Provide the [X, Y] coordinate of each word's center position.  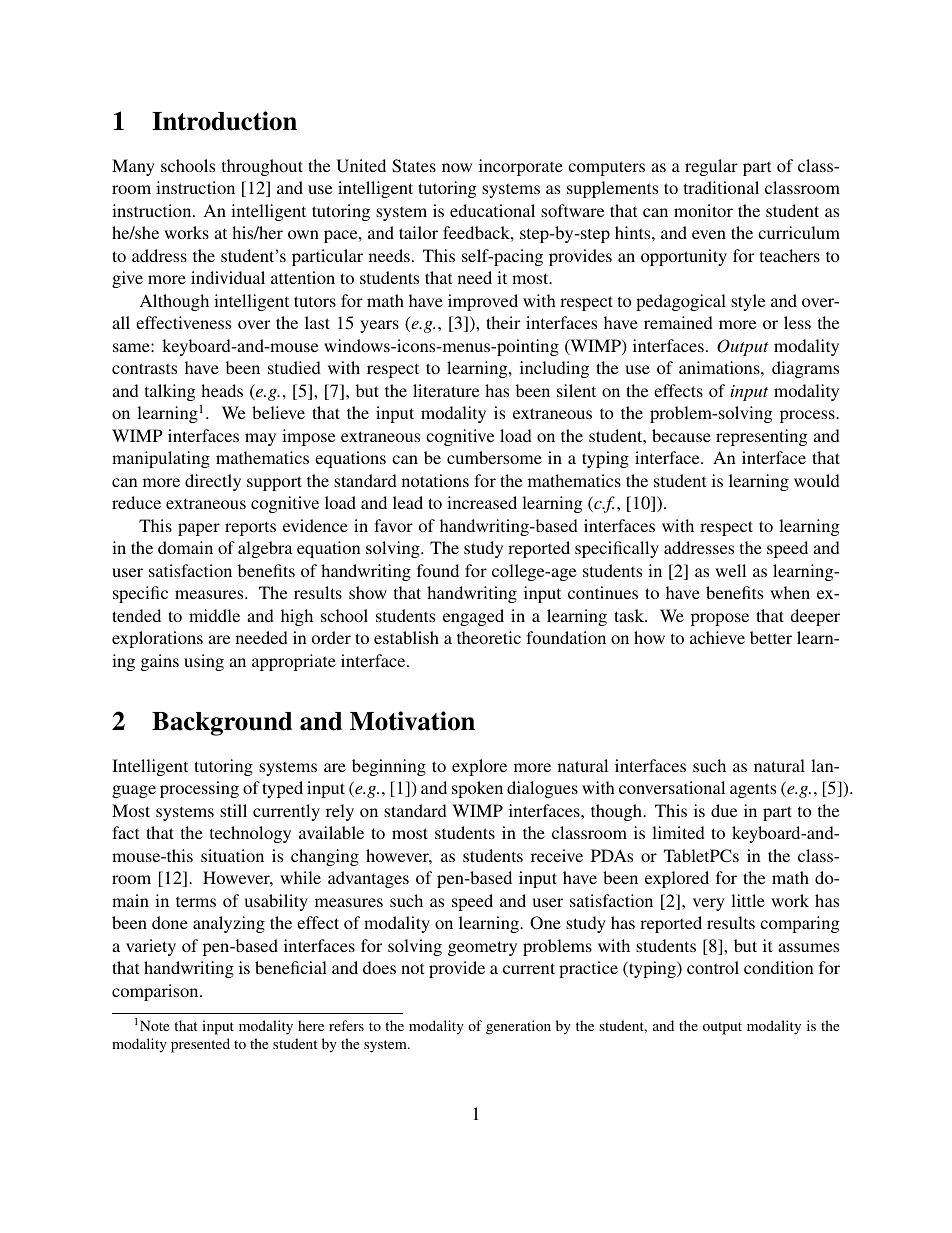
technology [250, 834]
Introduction [224, 121]
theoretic [489, 637]
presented [200, 1045]
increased [482, 502]
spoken [477, 789]
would [817, 480]
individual [228, 277]
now [457, 167]
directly [213, 482]
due [724, 810]
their [503, 322]
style [748, 302]
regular [711, 167]
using [204, 662]
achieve [717, 637]
